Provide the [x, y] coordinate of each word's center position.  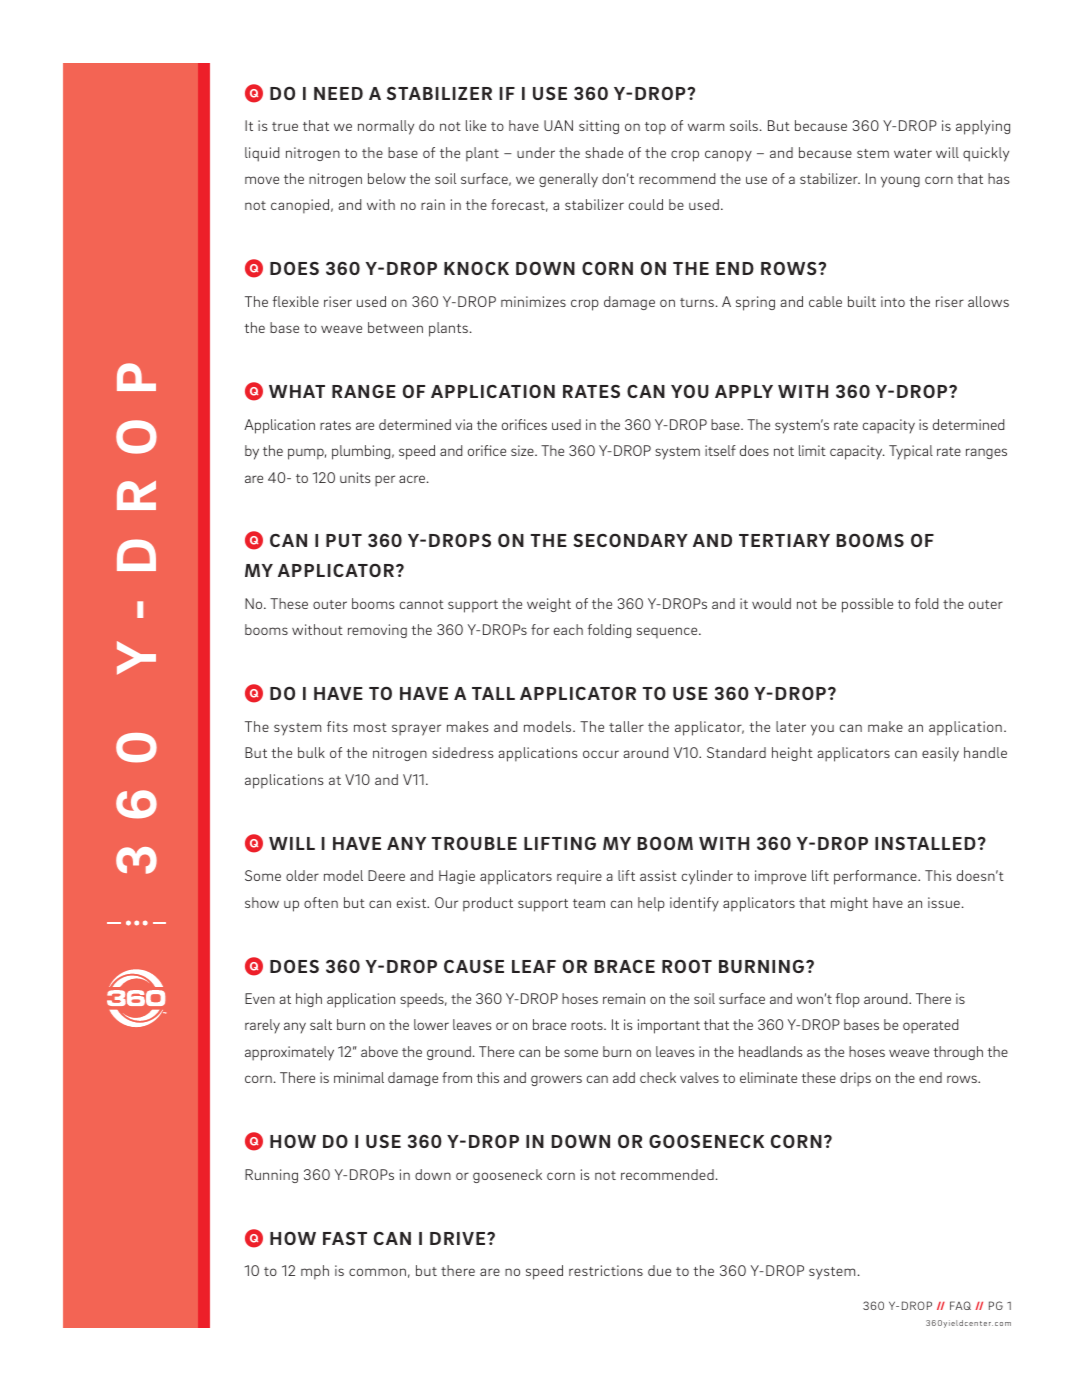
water [913, 153]
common [377, 1272]
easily [940, 754]
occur [601, 754]
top [655, 128]
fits [337, 726]
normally [386, 127]
